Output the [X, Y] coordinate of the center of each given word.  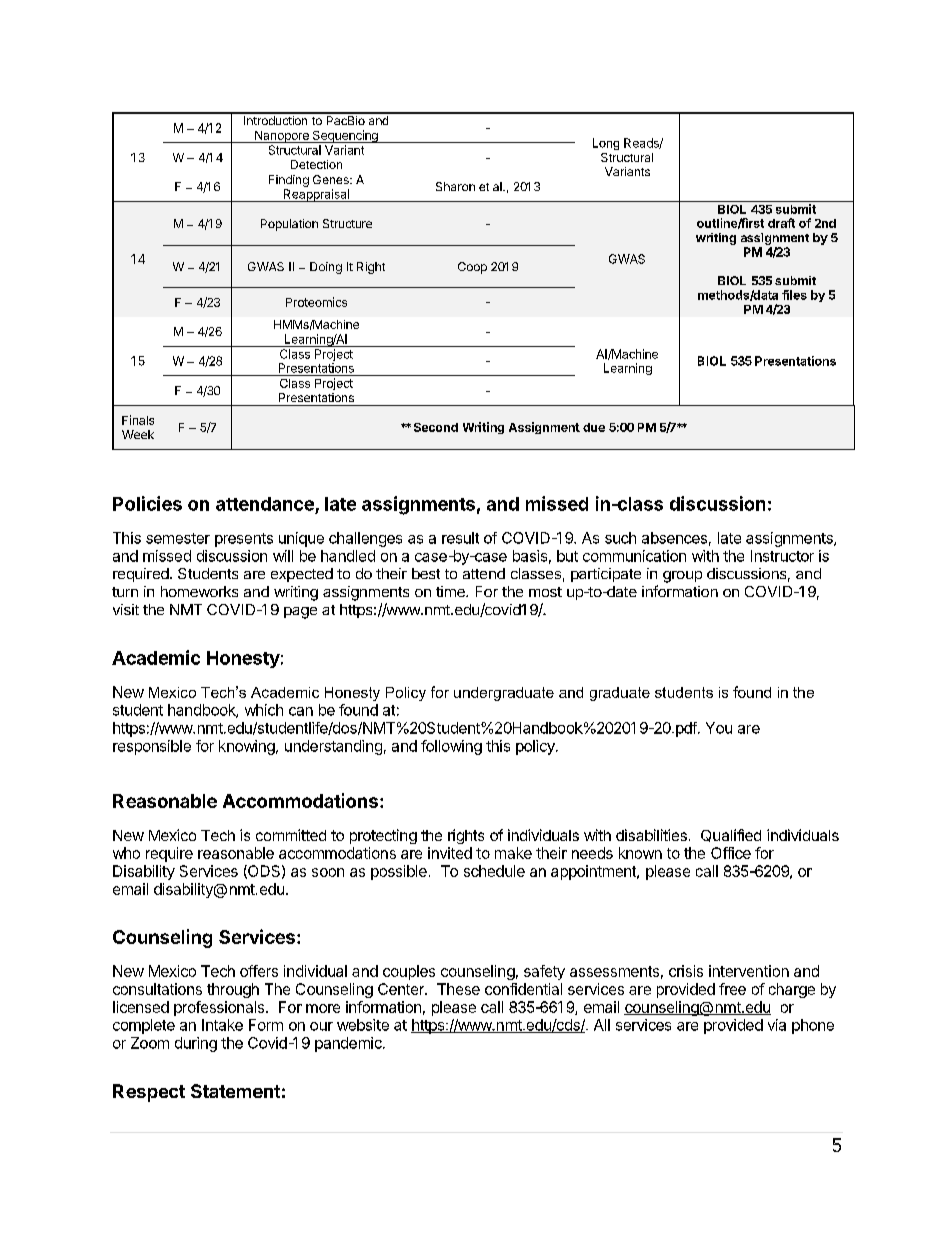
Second [436, 427]
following [451, 747]
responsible [152, 747]
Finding [289, 181]
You [719, 728]
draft [781, 223]
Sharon [455, 186]
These [458, 989]
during [196, 1044]
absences [674, 538]
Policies [147, 503]
